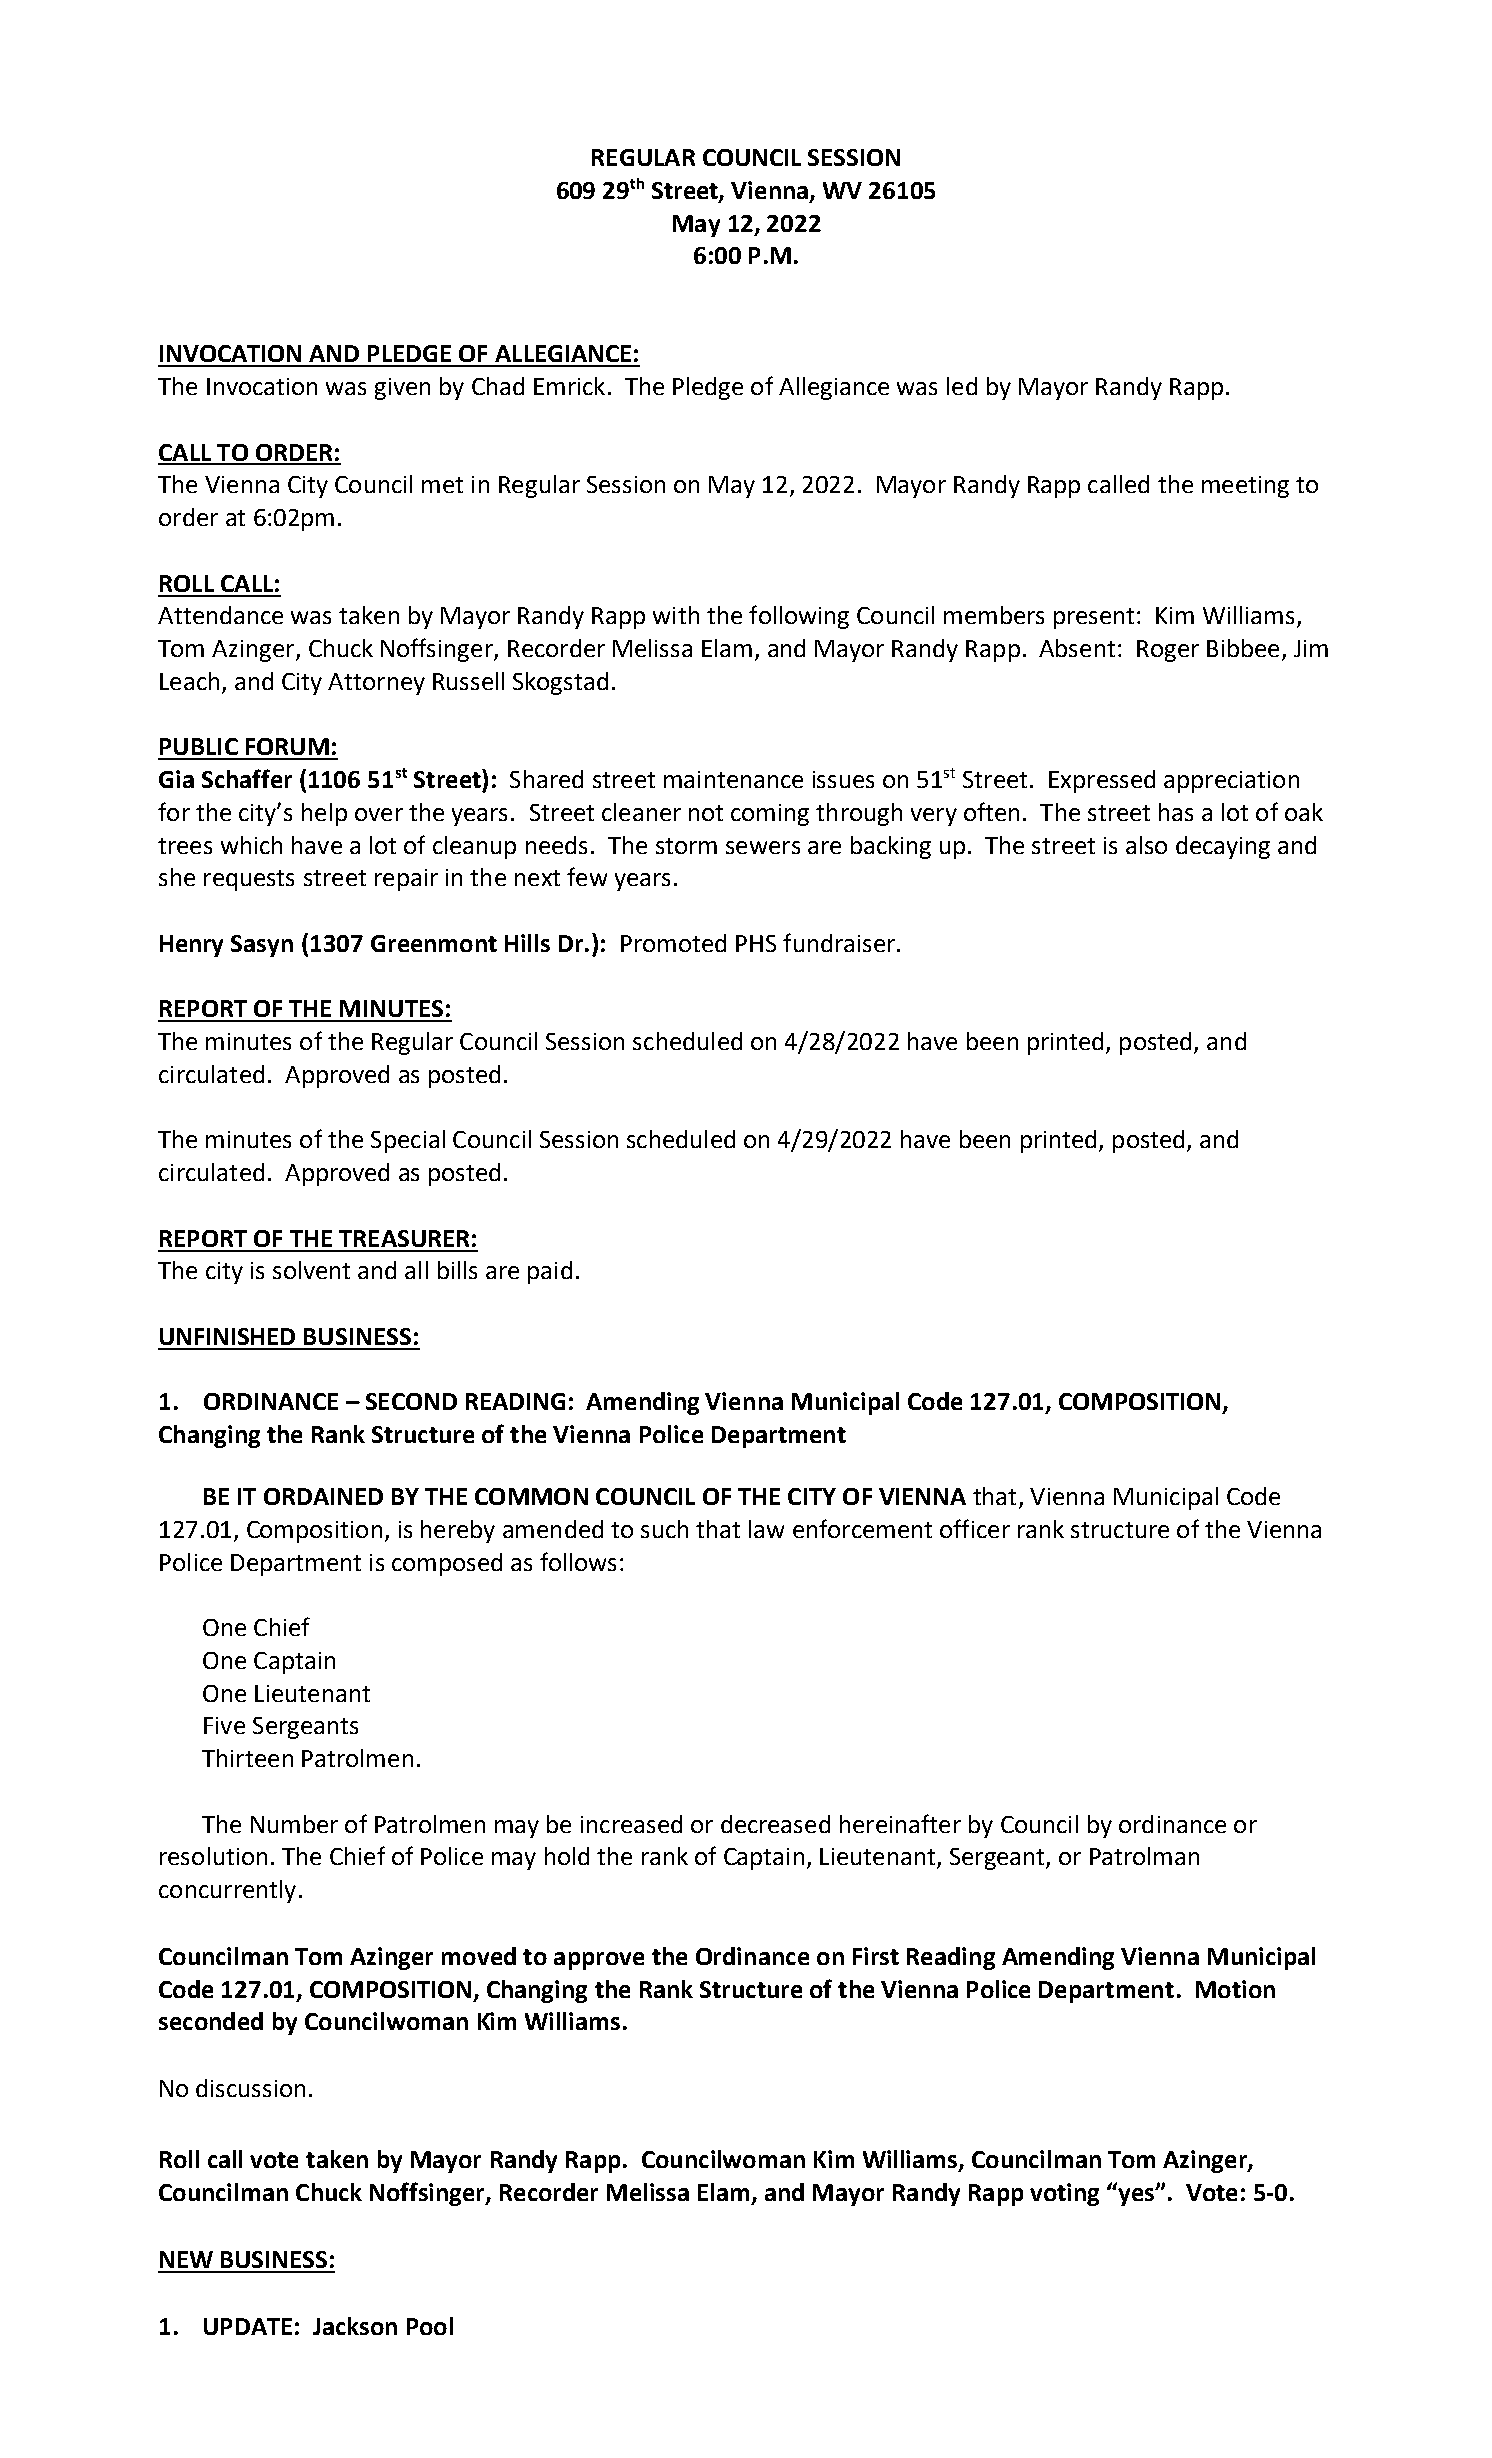 Image resolution: width=1492 pixels, height=2458 pixels. I want to click on given, so click(402, 389).
